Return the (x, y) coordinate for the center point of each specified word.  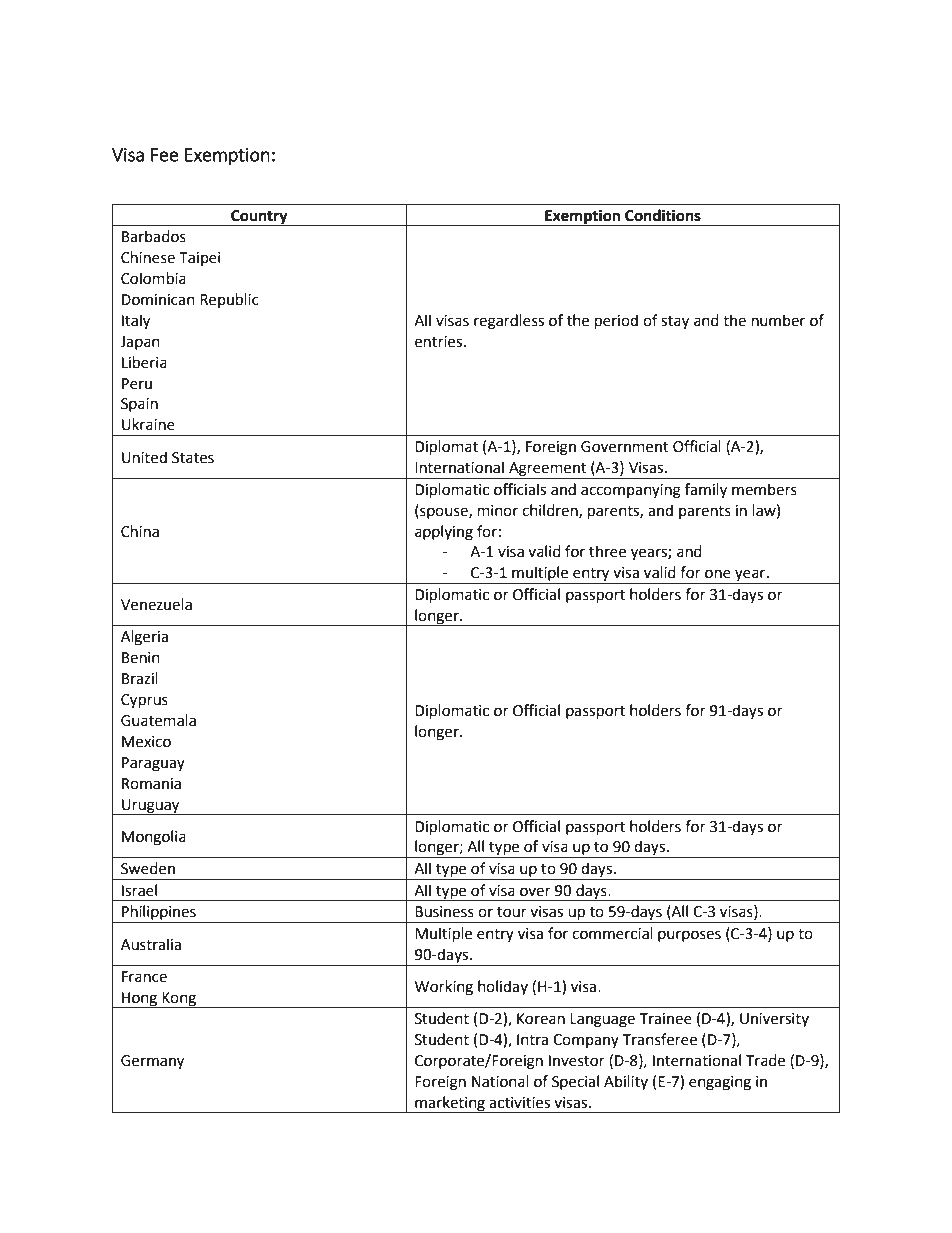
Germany (152, 1062)
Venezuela (156, 604)
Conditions (663, 215)
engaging (720, 1083)
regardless (509, 322)
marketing (450, 1104)
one (718, 574)
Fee (165, 155)
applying (444, 533)
